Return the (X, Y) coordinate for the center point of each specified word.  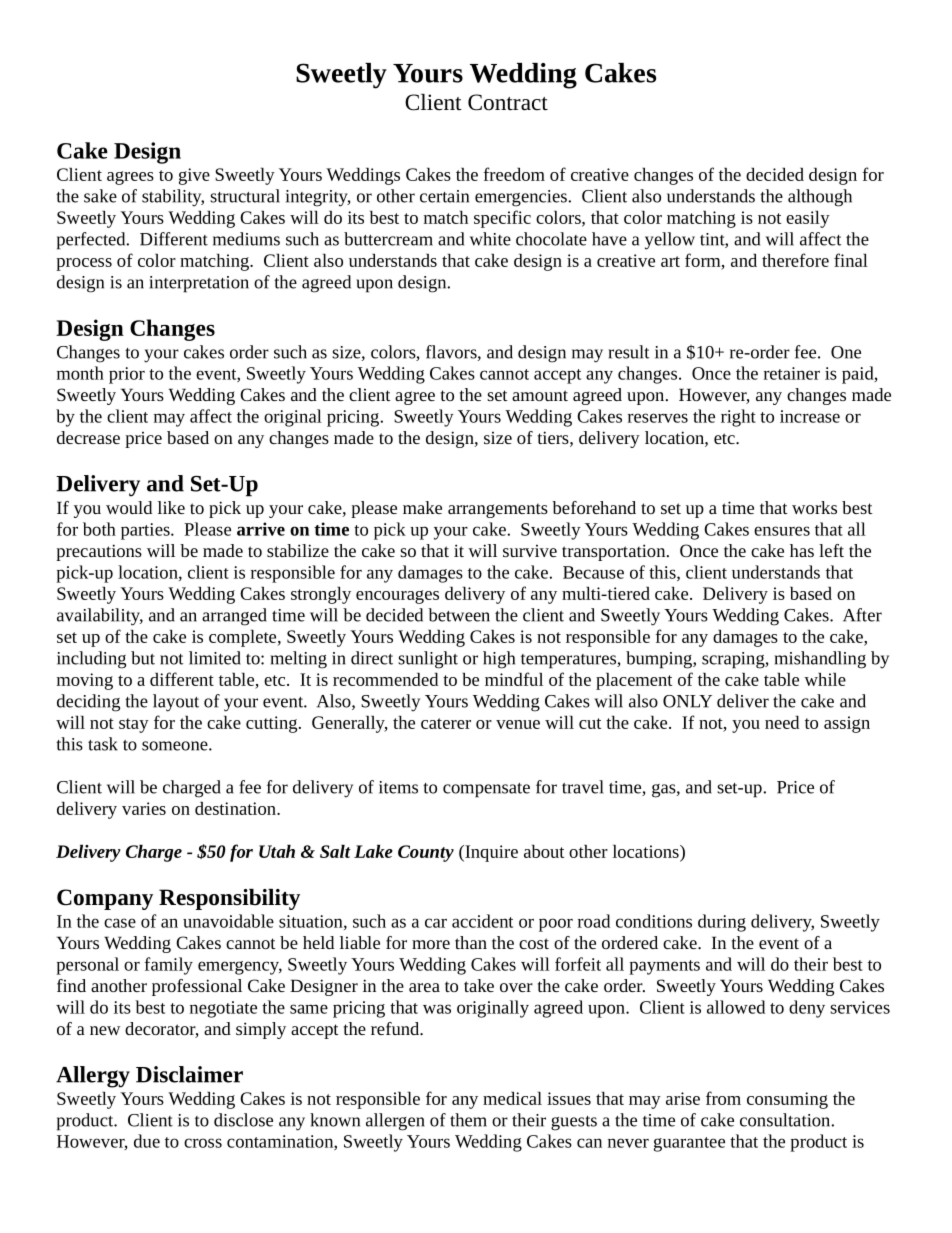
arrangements (498, 510)
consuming (787, 1100)
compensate (486, 790)
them (468, 1120)
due (147, 1141)
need (782, 722)
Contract (508, 102)
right (738, 418)
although (820, 198)
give (194, 176)
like (171, 507)
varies (144, 808)
